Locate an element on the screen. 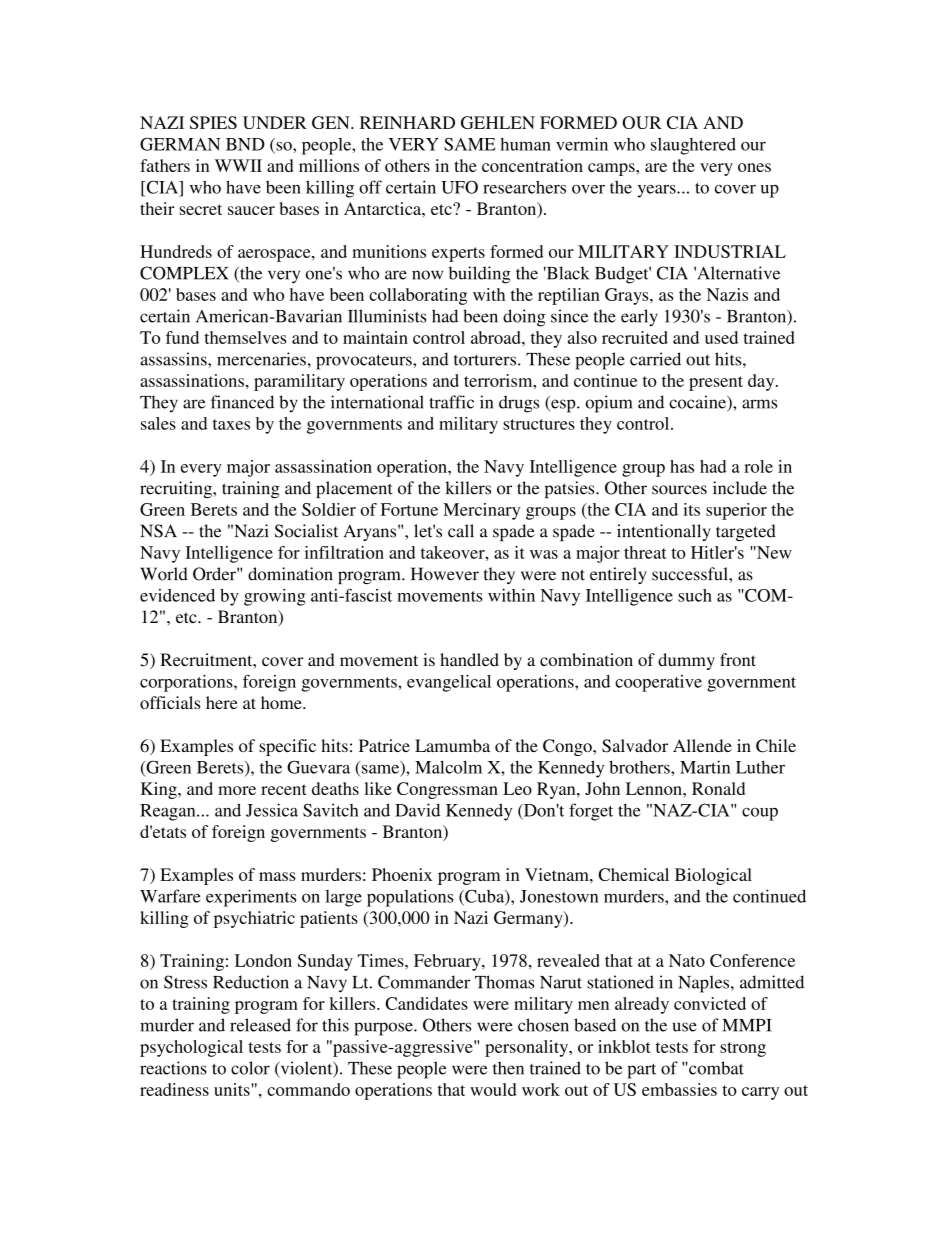  Biological is located at coordinates (713, 876).
